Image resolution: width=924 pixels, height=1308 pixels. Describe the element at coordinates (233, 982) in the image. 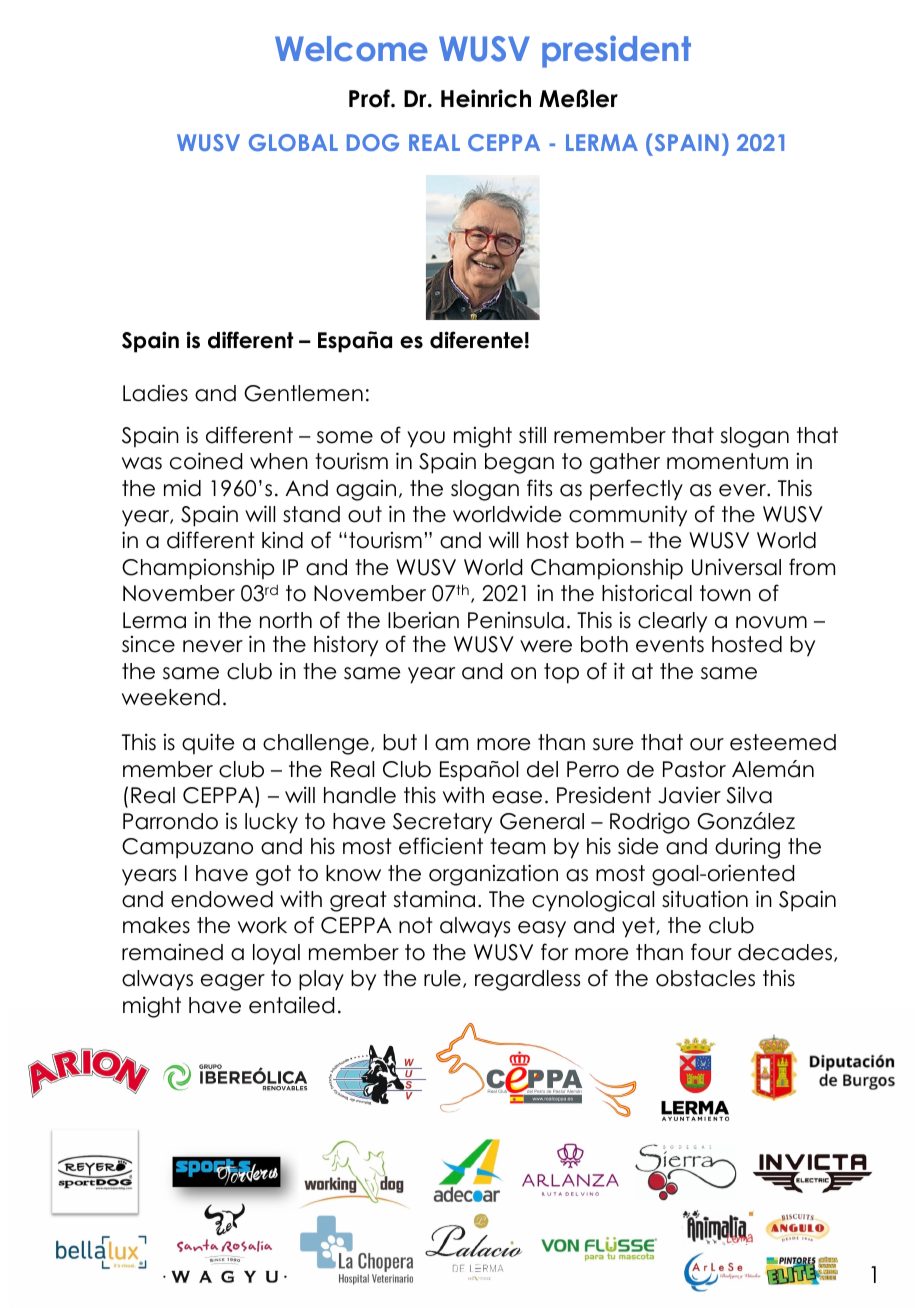

I see `eager` at that location.
